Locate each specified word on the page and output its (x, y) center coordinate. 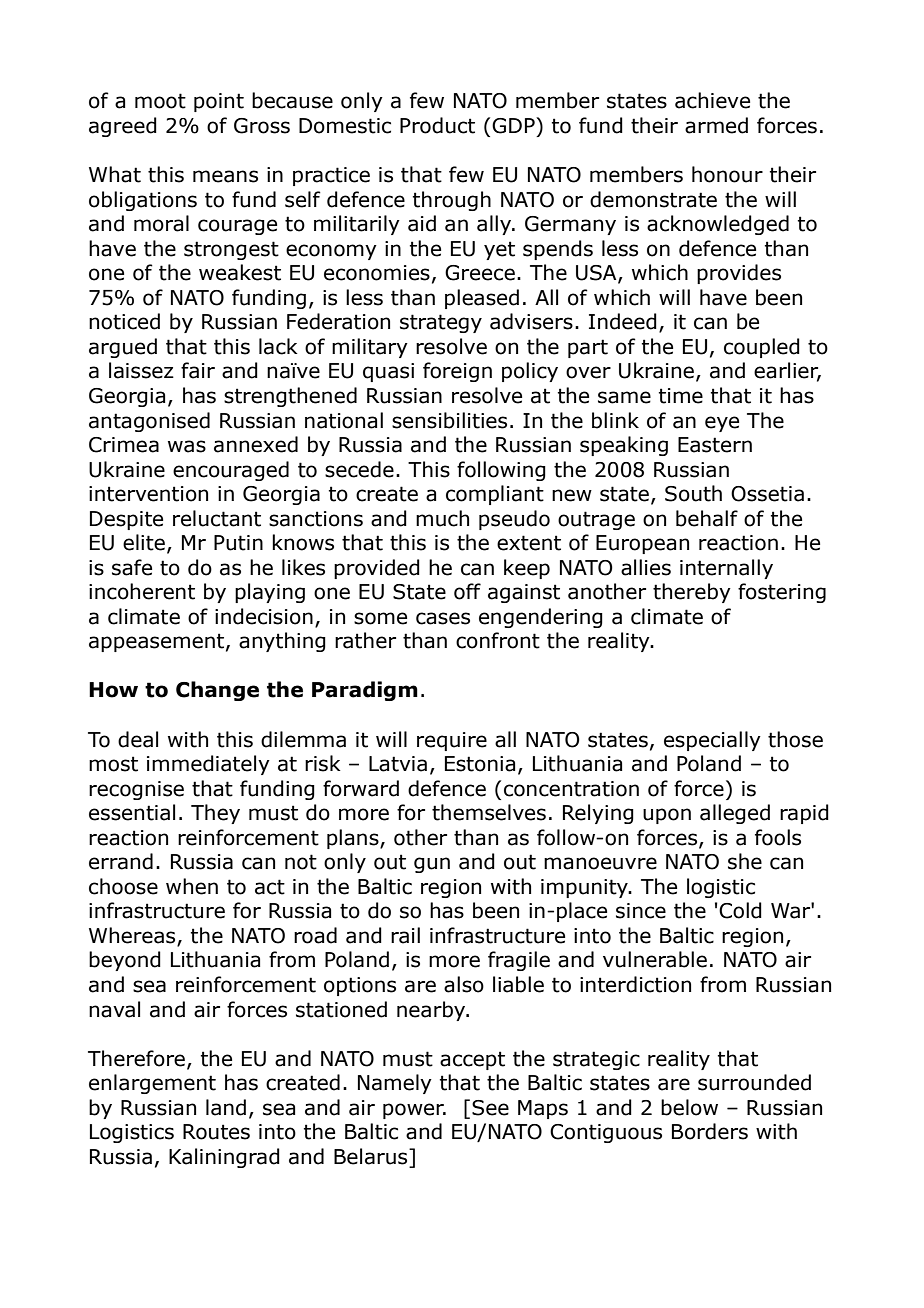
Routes (216, 1132)
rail (405, 935)
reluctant (217, 518)
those (795, 739)
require (452, 741)
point (219, 102)
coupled (762, 348)
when (192, 886)
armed (716, 125)
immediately (208, 765)
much (442, 518)
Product (437, 125)
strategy (441, 323)
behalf (707, 518)
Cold (740, 910)
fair (198, 370)
